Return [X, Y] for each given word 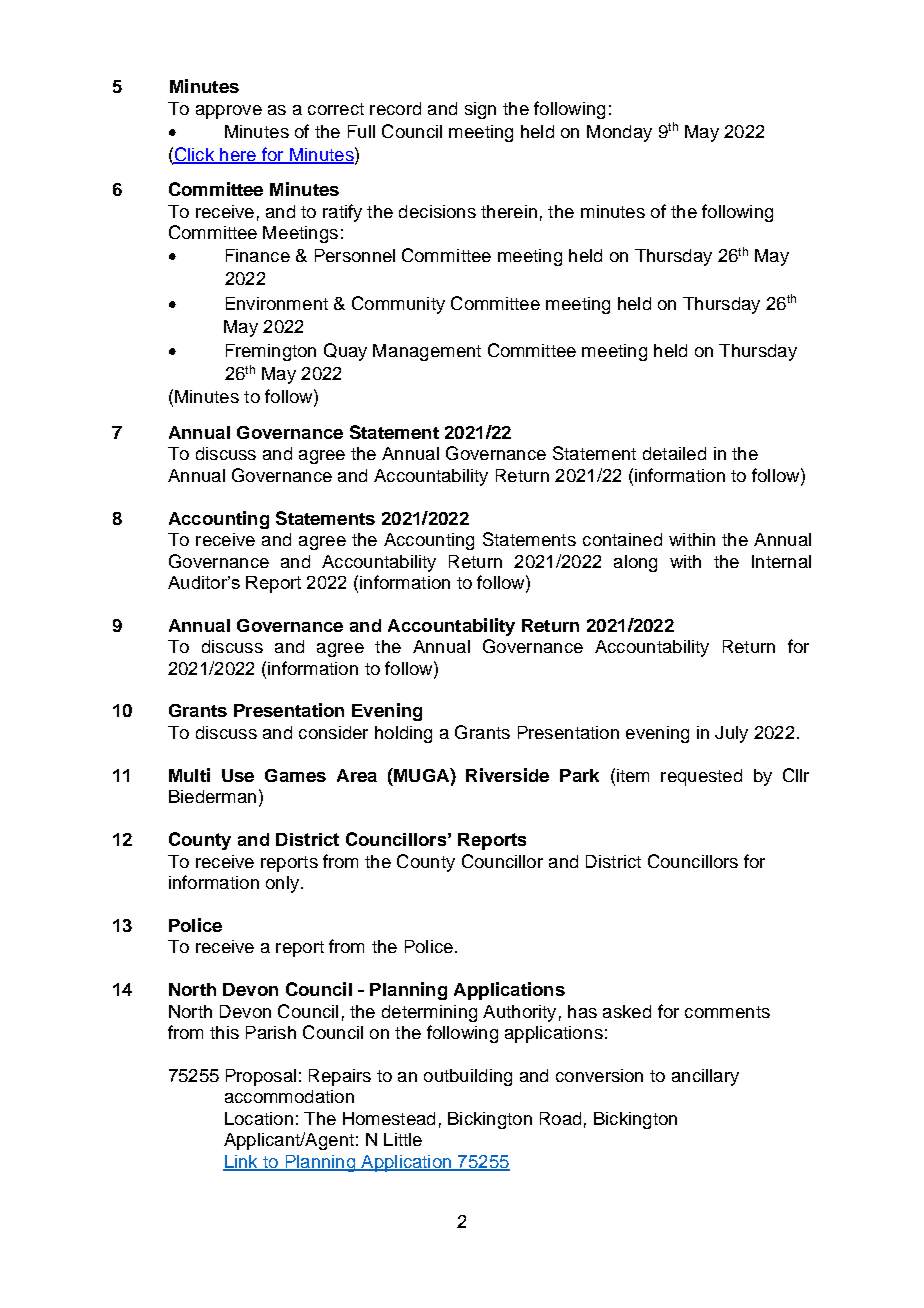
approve [229, 112]
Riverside [507, 775]
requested [701, 777]
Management [427, 352]
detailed [674, 453]
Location [259, 1118]
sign [480, 110]
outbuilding [468, 1077]
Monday [619, 133]
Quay [345, 352]
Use [238, 775]
